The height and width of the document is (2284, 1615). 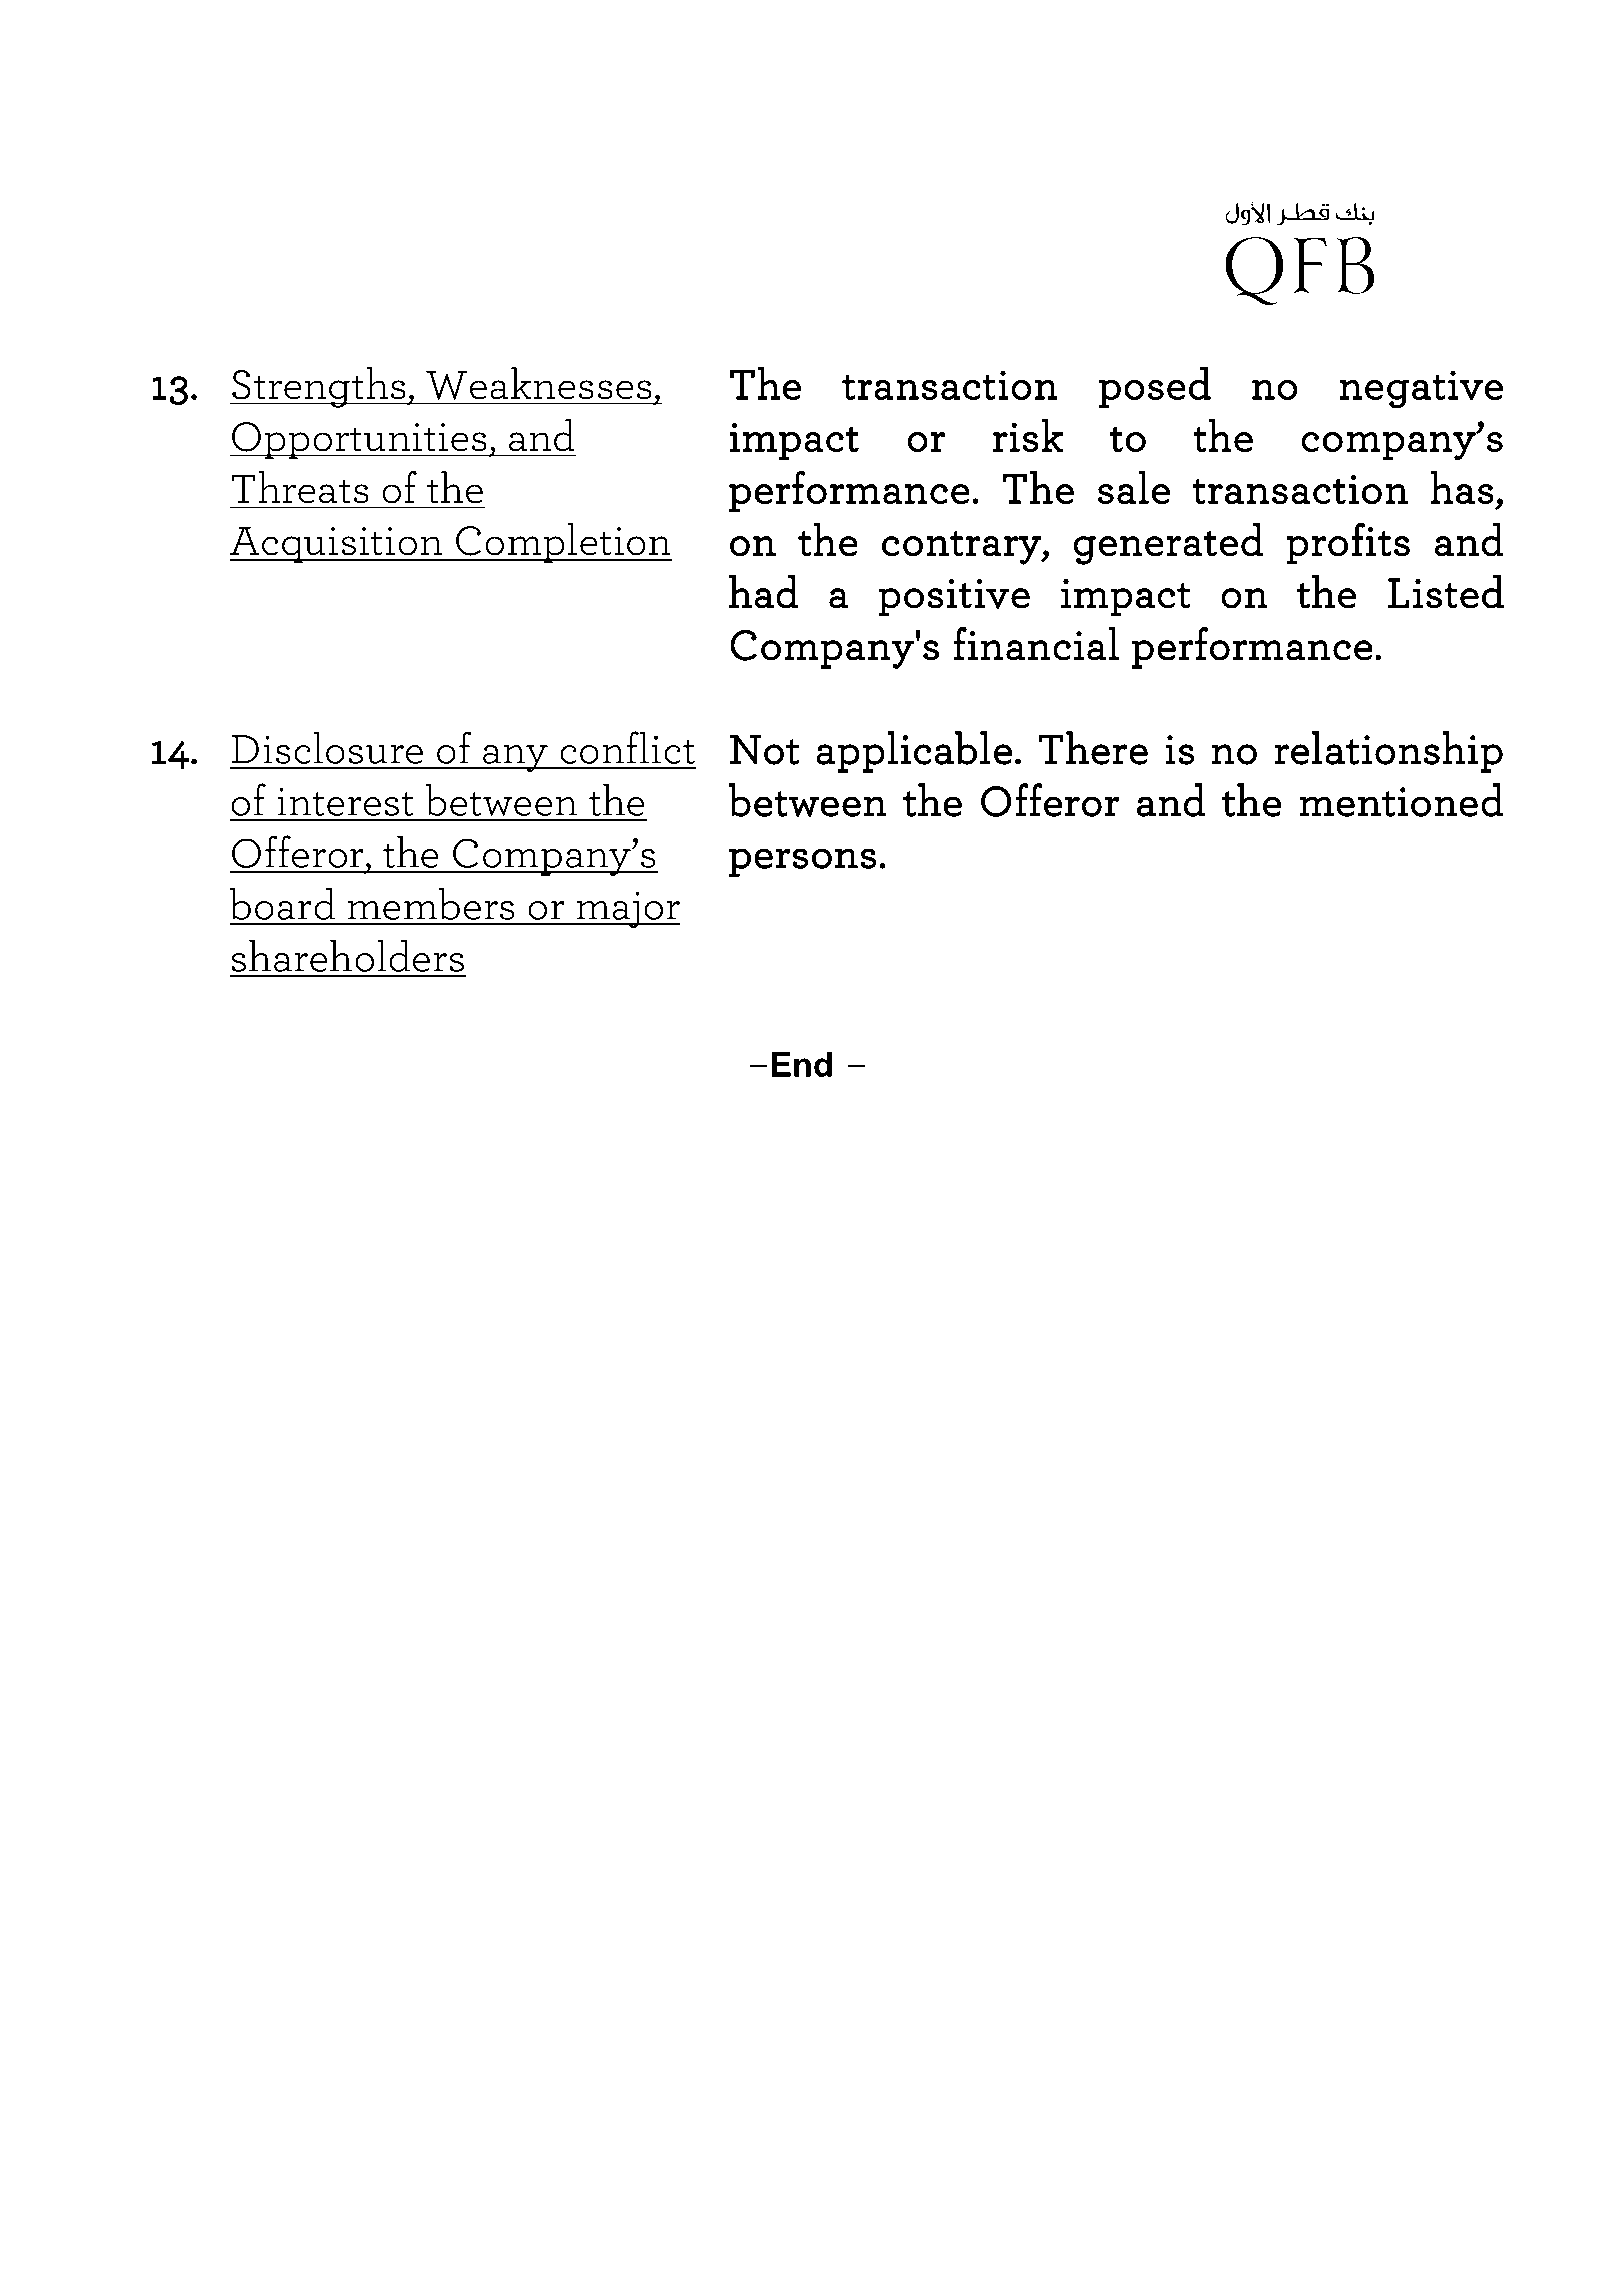 What do you see at coordinates (533, 2147) in the document?
I see `First` at bounding box center [533, 2147].
